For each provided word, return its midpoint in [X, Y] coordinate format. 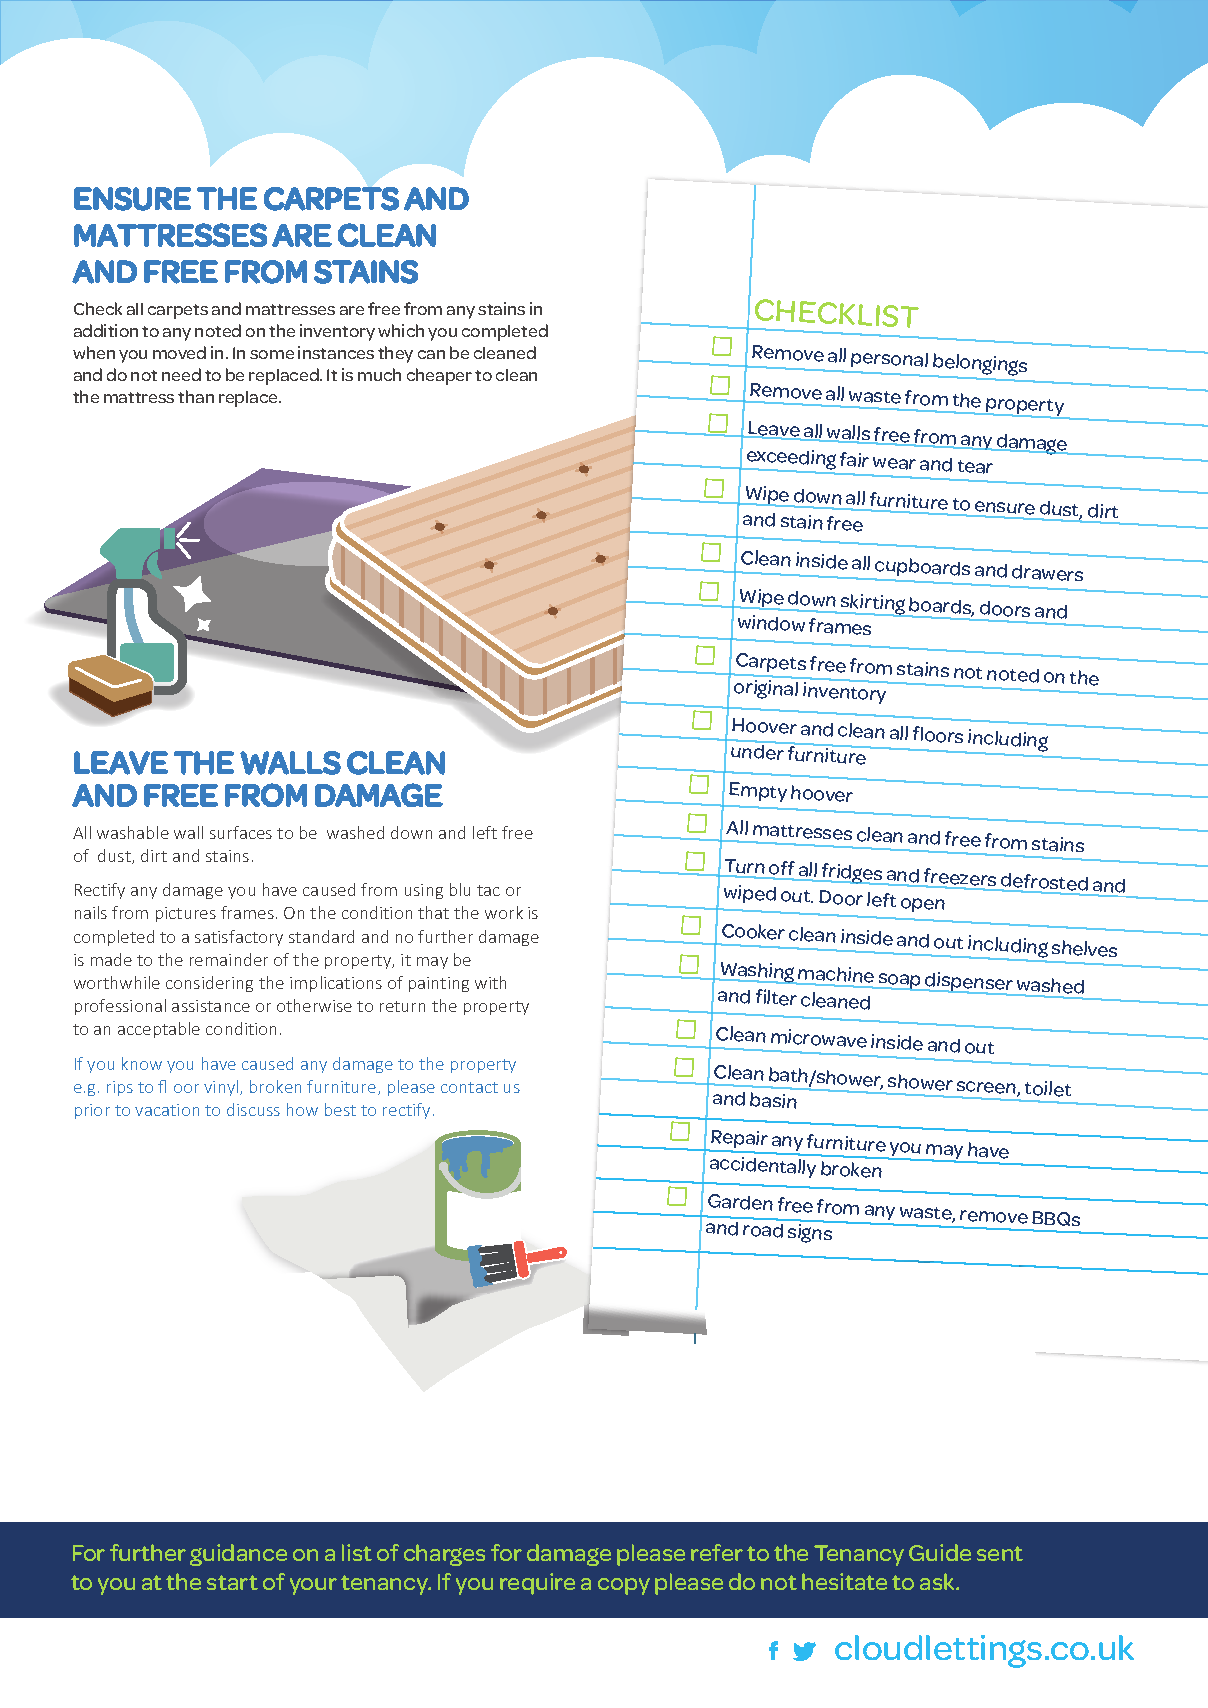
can [431, 354]
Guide [940, 1552]
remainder [229, 959]
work [504, 912]
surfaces [241, 832]
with [490, 982]
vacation [167, 1110]
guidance [238, 1555]
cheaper [439, 376]
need [181, 374]
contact [469, 1087]
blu [460, 889]
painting [439, 984]
